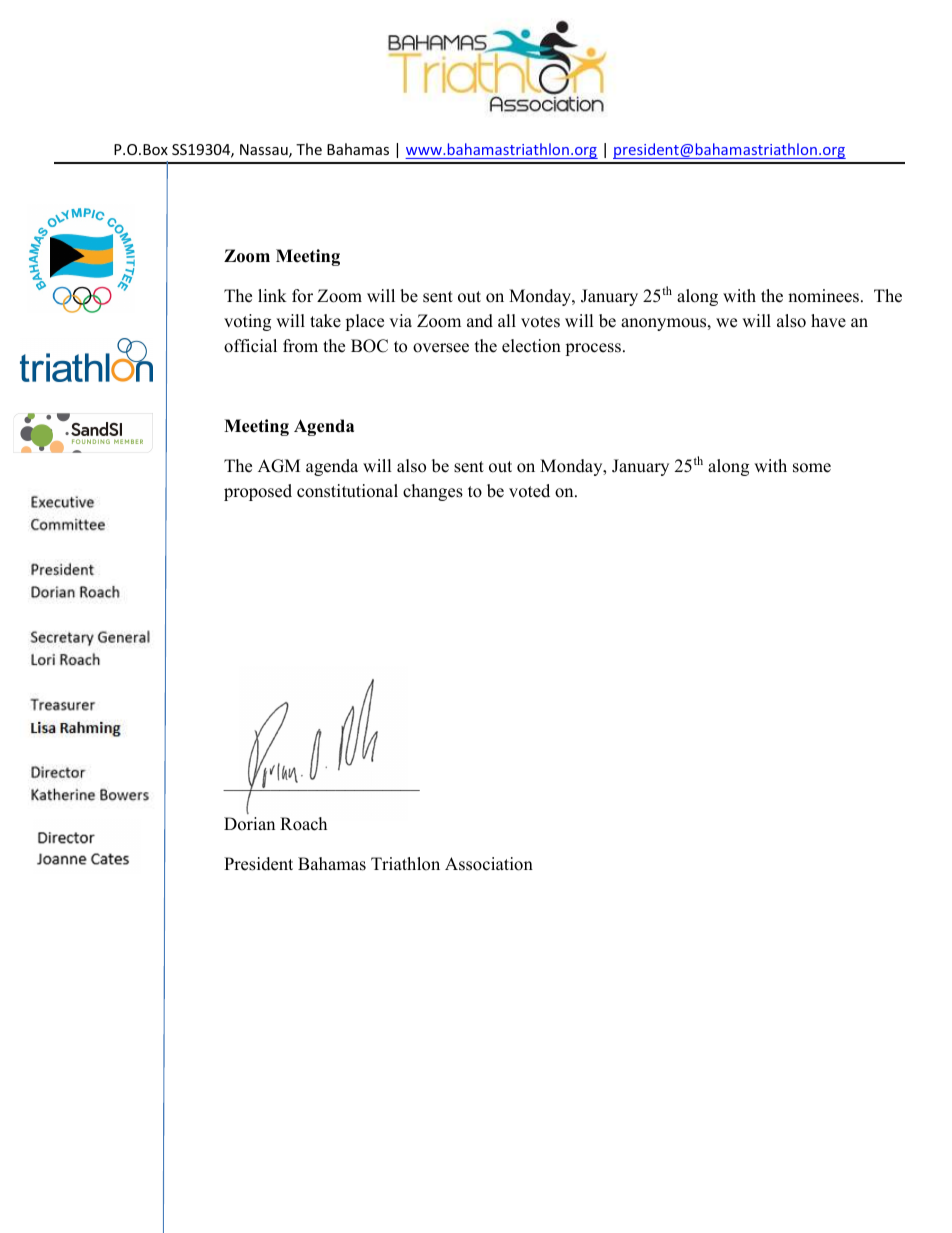  Describe the element at coordinates (531, 346) in the image. I see `election` at that location.
